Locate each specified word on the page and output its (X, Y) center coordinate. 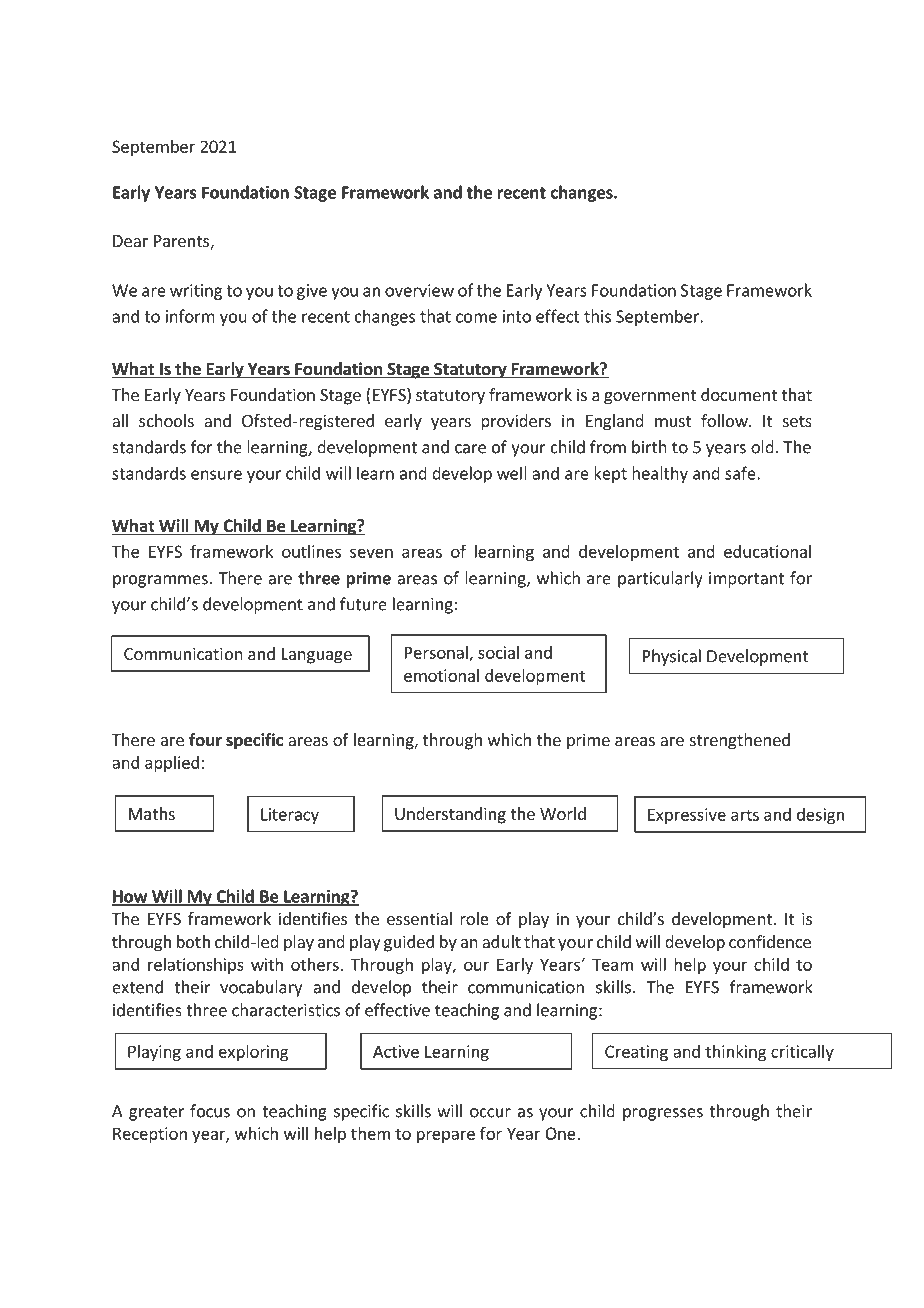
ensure (216, 475)
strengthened (740, 741)
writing (196, 292)
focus (210, 1111)
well (512, 473)
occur (490, 1113)
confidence (770, 941)
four (205, 739)
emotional (441, 675)
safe (741, 473)
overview (419, 290)
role (474, 918)
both (193, 941)
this (597, 316)
